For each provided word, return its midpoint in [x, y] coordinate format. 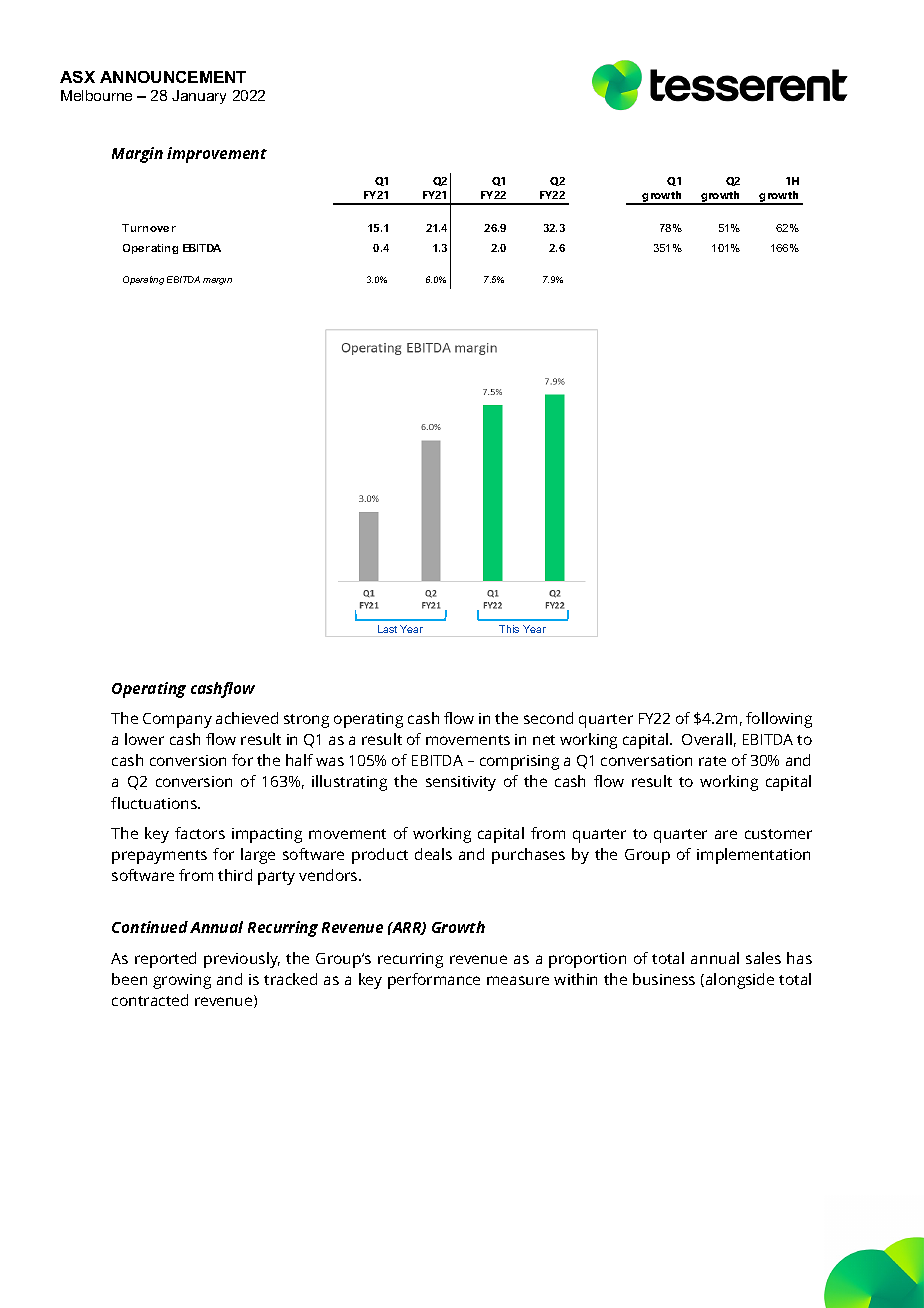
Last [387, 629]
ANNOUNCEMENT [173, 77]
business [664, 979]
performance [434, 981]
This [509, 629]
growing [182, 981]
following [779, 720]
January [199, 97]
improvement [217, 155]
